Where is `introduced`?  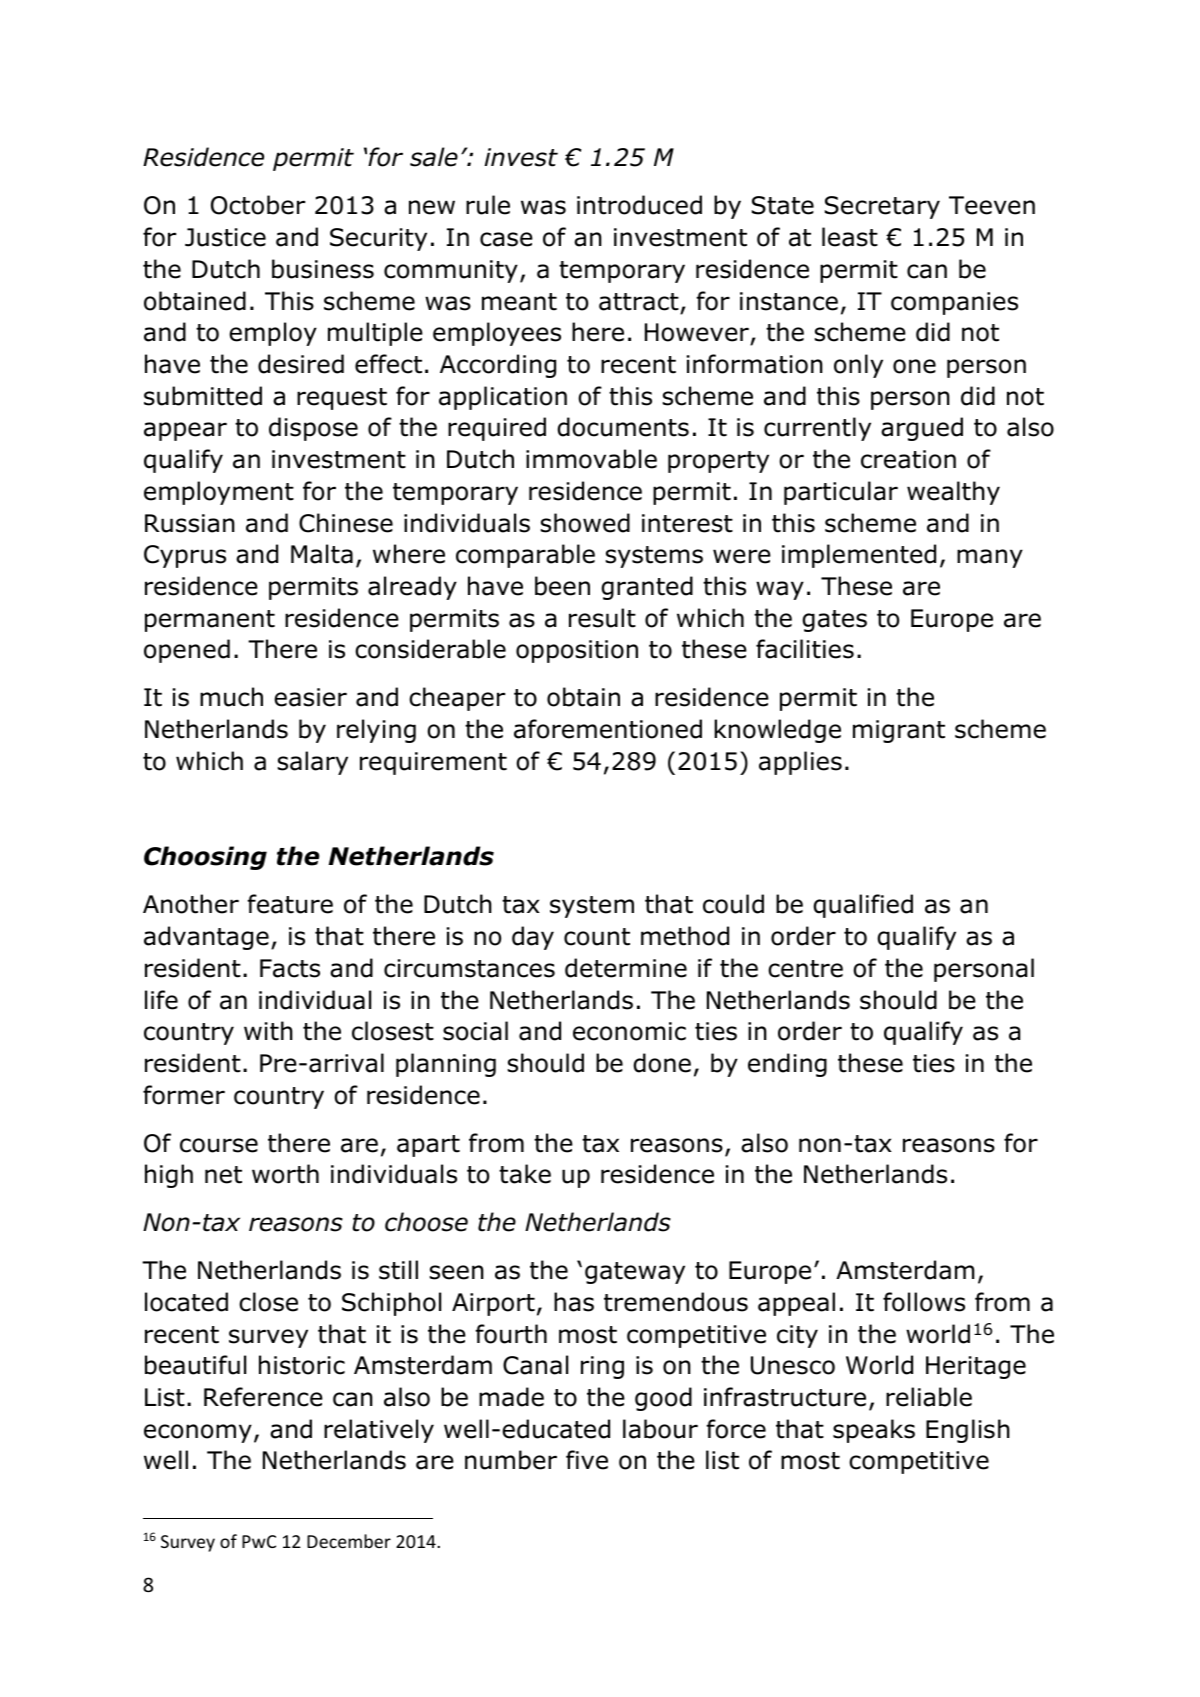 introduced is located at coordinates (639, 205).
